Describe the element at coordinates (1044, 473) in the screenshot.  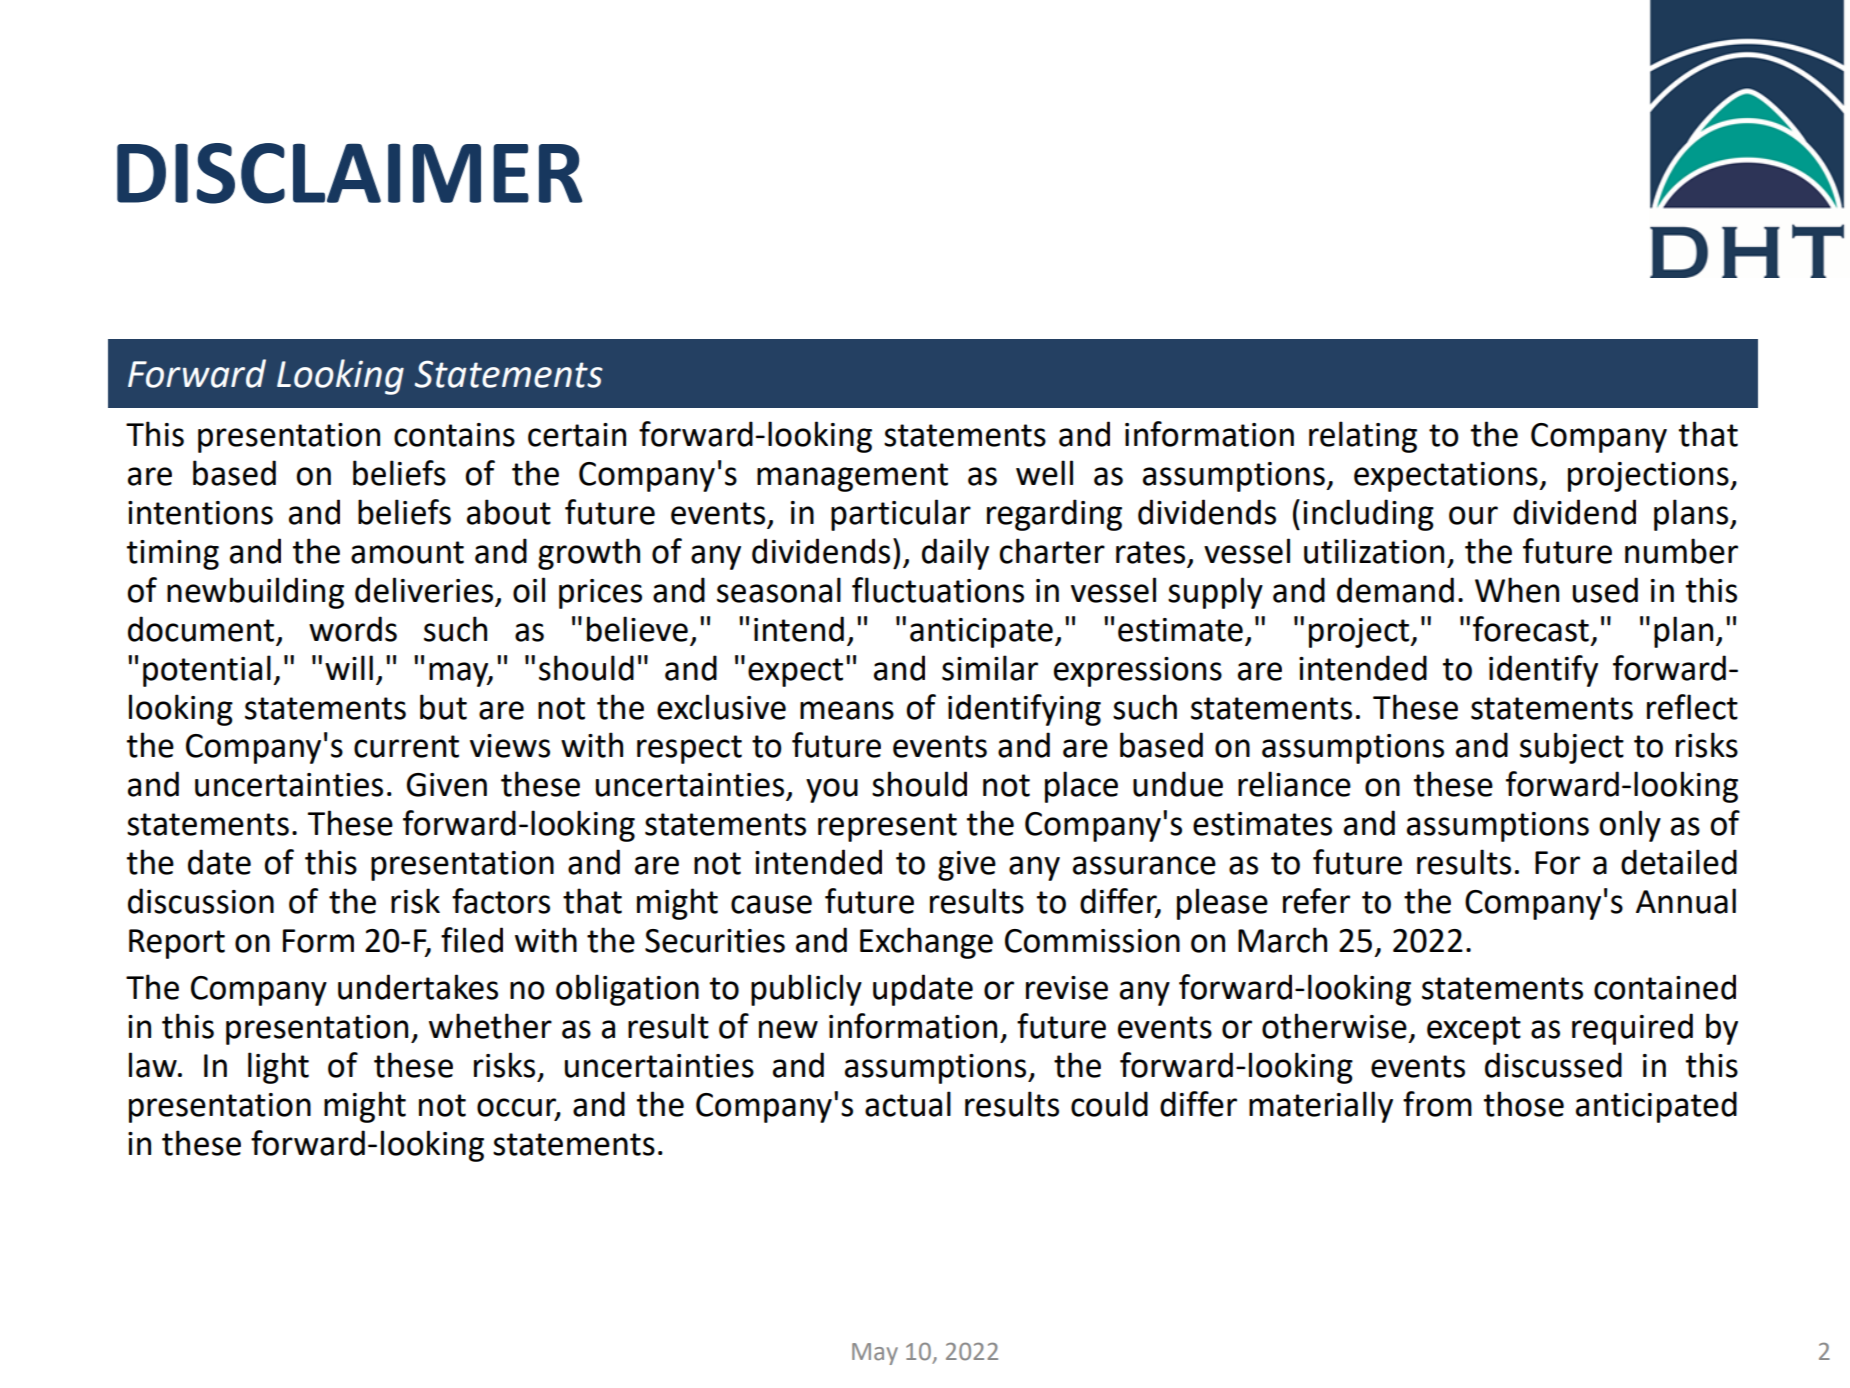
I see `well` at that location.
